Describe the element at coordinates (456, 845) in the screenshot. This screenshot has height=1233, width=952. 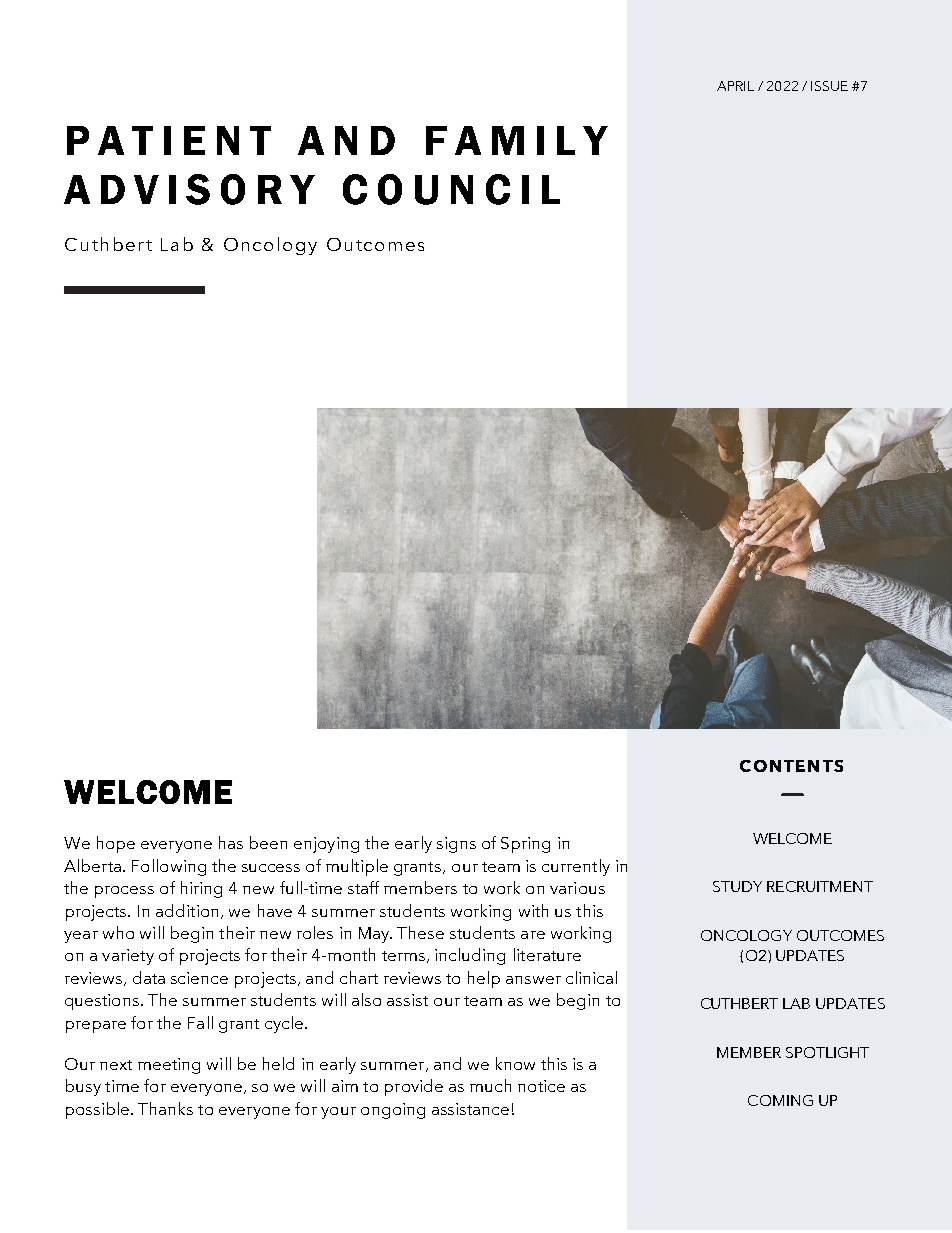
I see `signs` at that location.
